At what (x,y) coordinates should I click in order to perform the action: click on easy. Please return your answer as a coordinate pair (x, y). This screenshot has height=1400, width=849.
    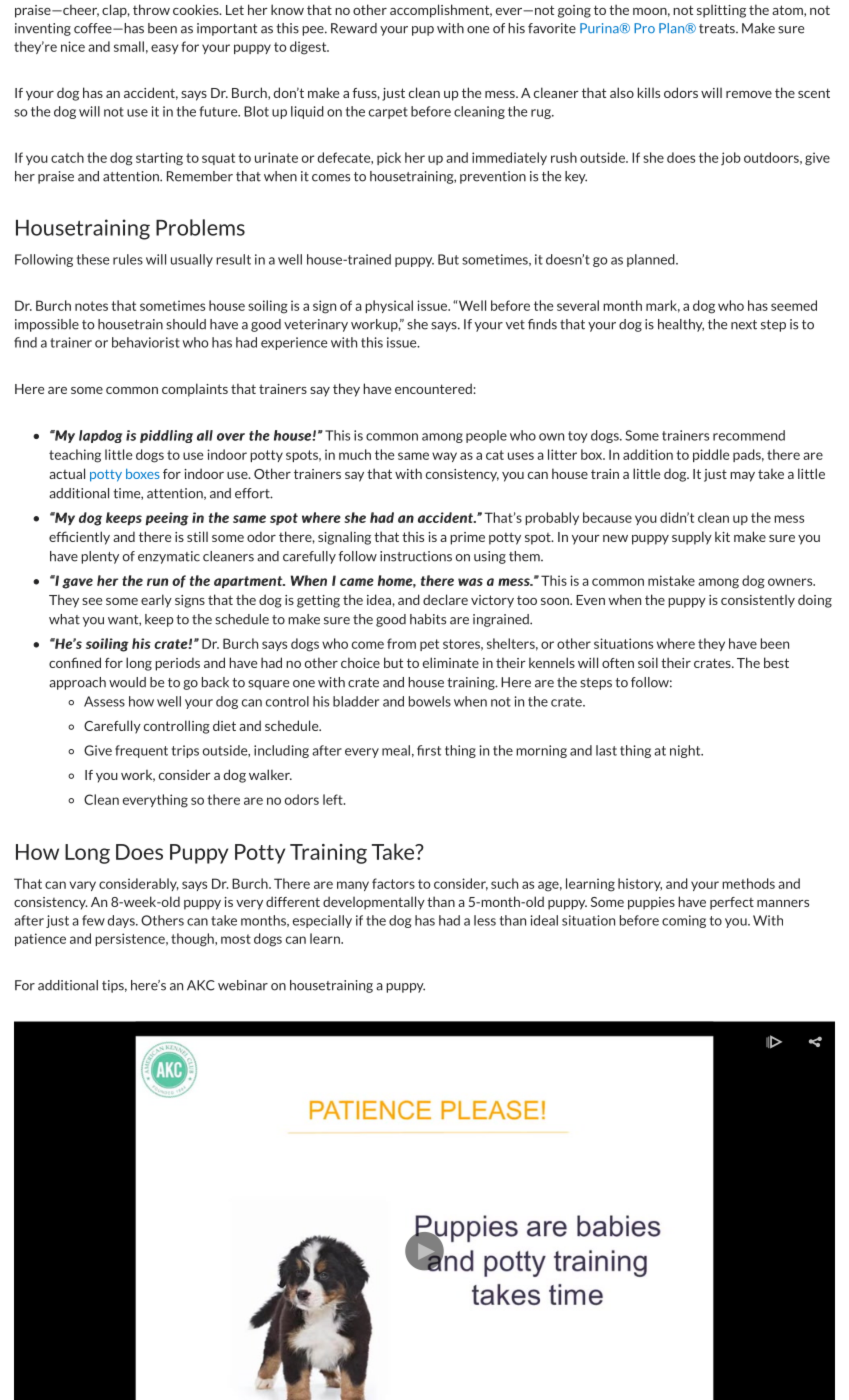
    Looking at the image, I should click on (164, 49).
